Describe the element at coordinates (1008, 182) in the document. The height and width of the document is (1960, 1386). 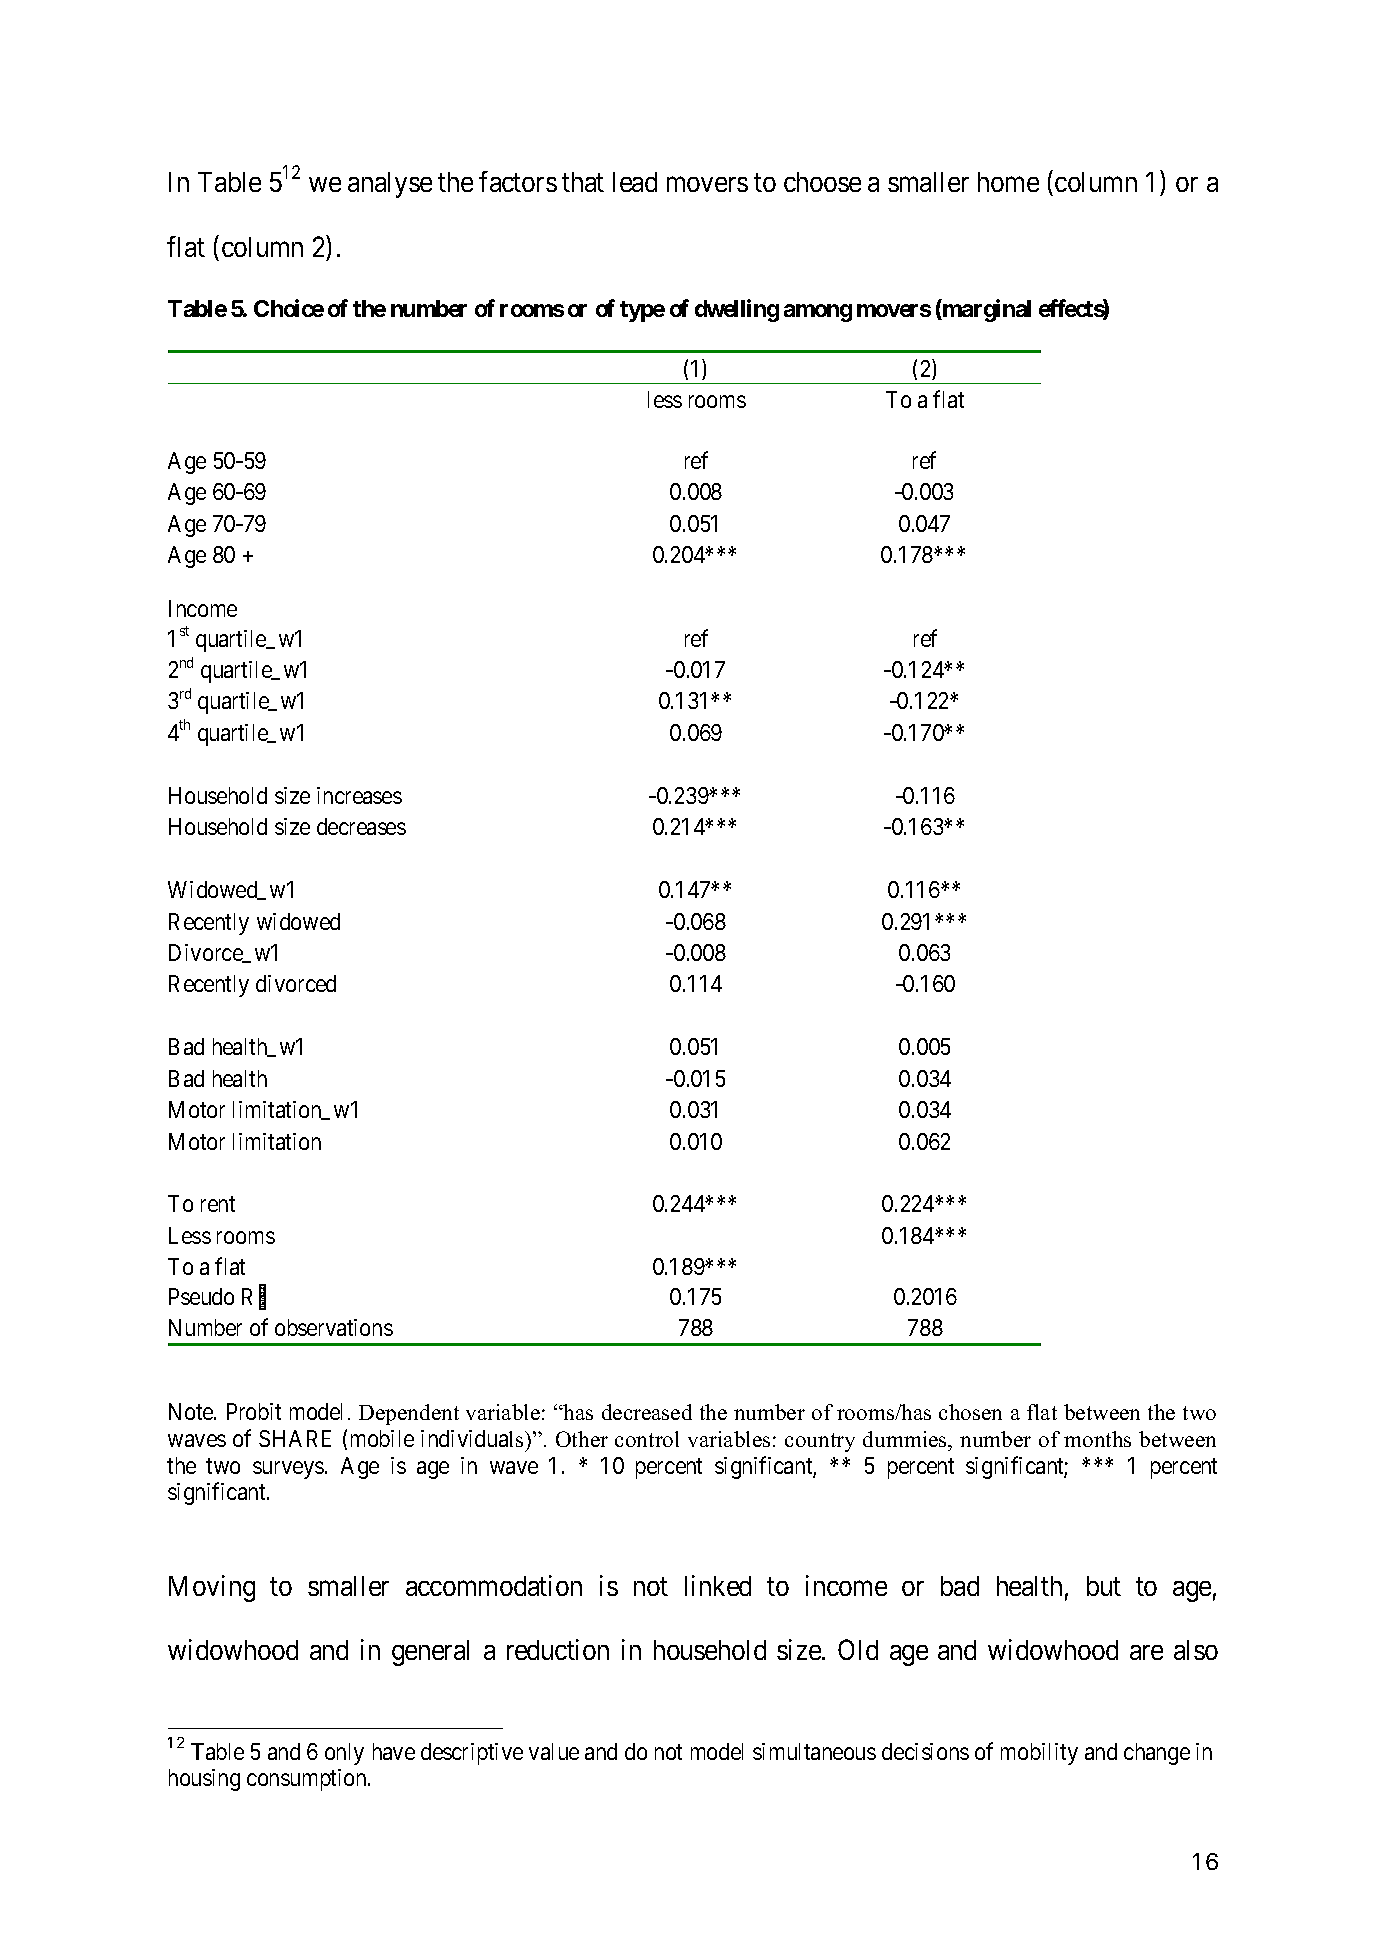
I see `home` at that location.
